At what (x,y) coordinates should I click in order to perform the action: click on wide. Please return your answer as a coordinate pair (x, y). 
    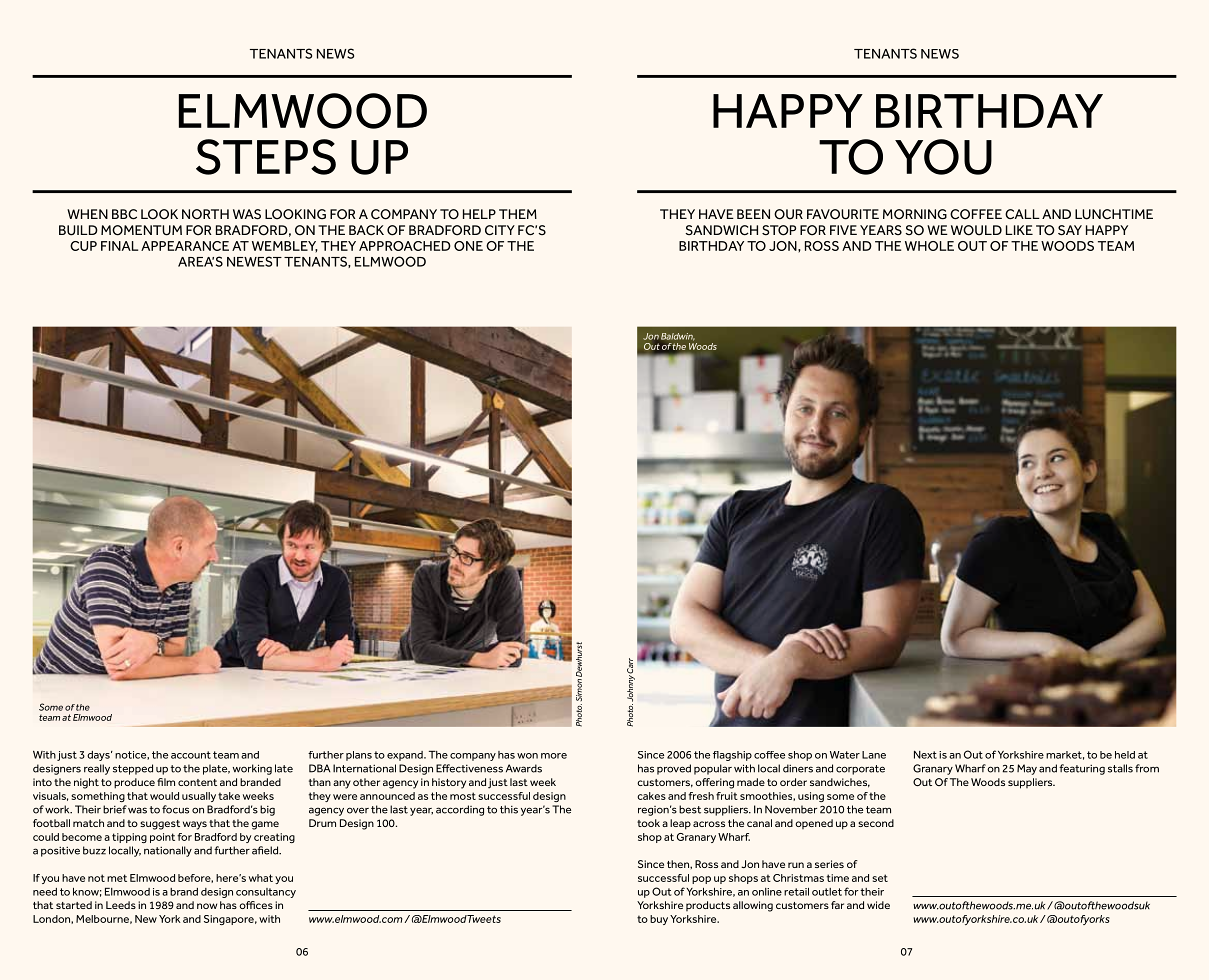
    Looking at the image, I should click on (878, 905).
